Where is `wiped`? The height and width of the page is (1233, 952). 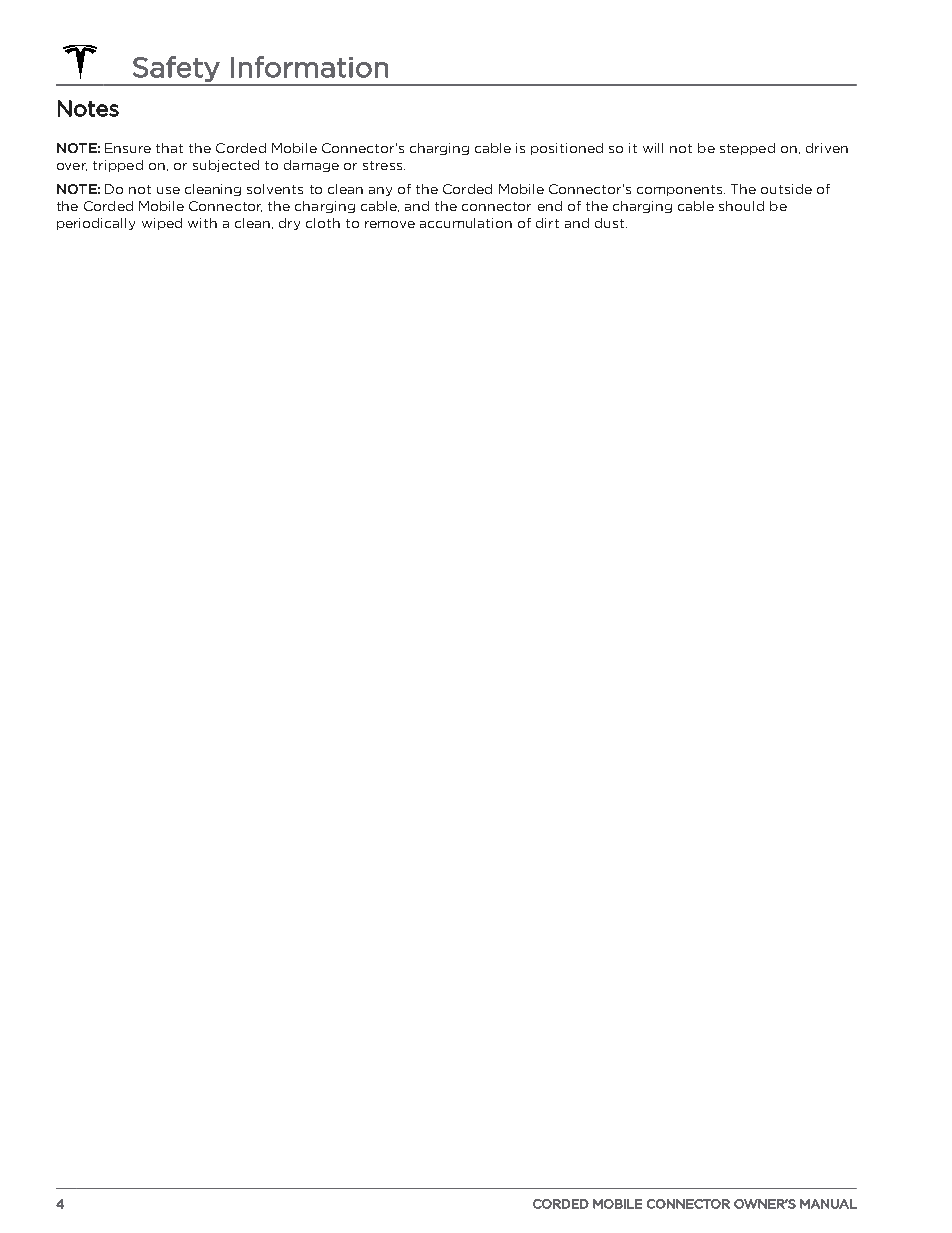
wiped is located at coordinates (162, 224).
